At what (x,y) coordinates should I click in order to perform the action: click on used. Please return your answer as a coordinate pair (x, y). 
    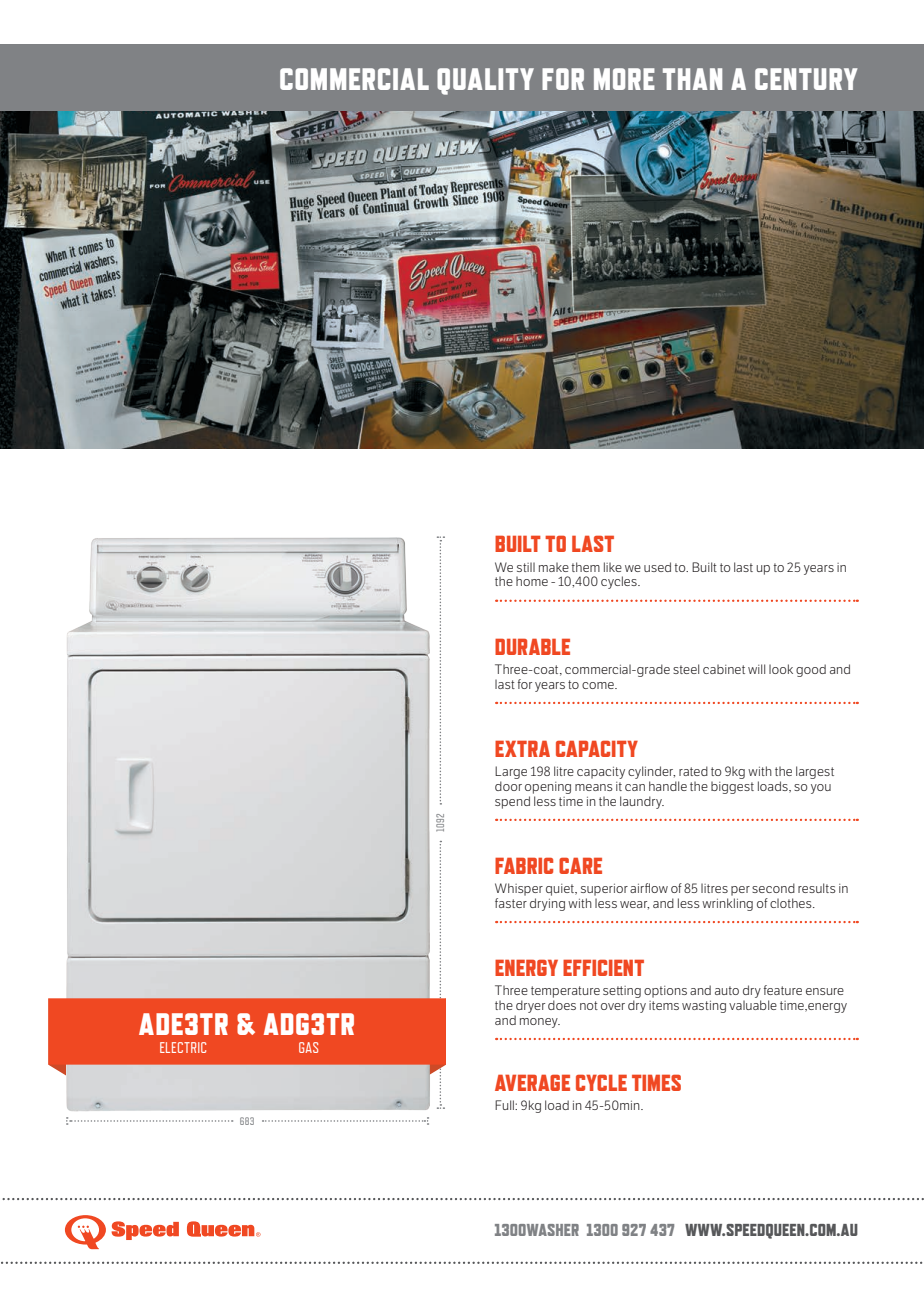
    Looking at the image, I should click on (657, 567).
